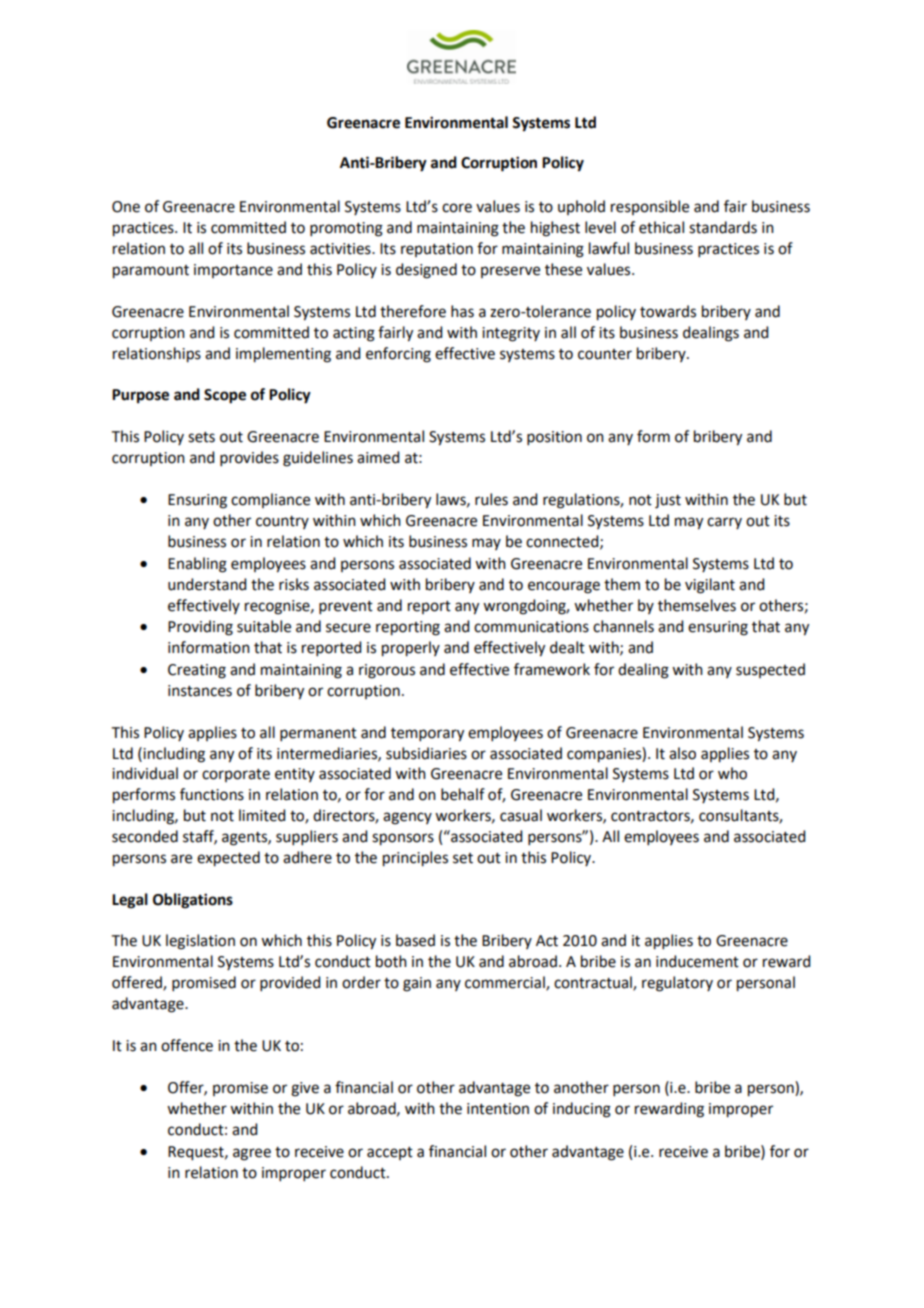 The image size is (924, 1308). What do you see at coordinates (724, 523) in the screenshot?
I see `carry` at bounding box center [724, 523].
